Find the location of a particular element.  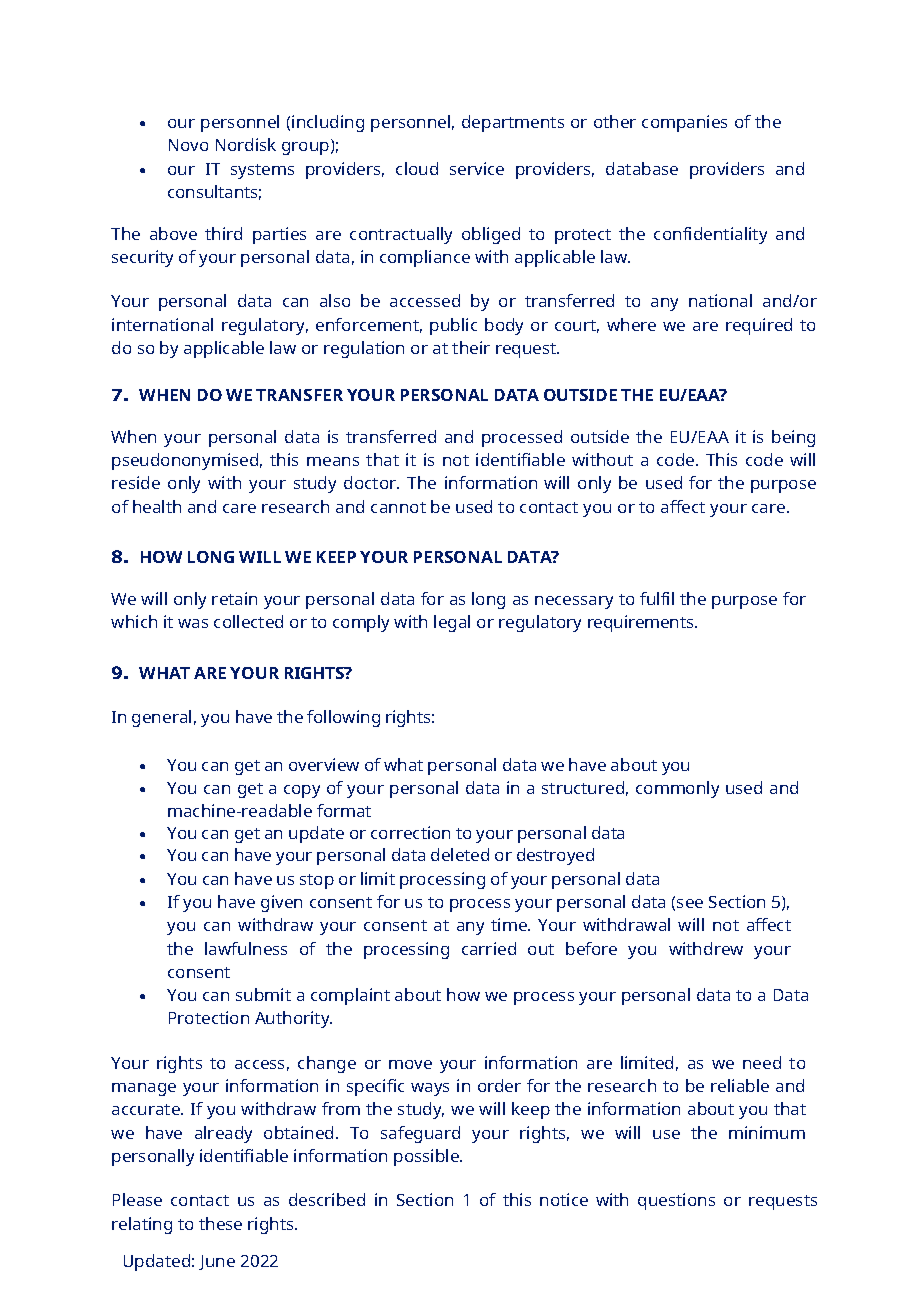

these is located at coordinates (220, 1223).
